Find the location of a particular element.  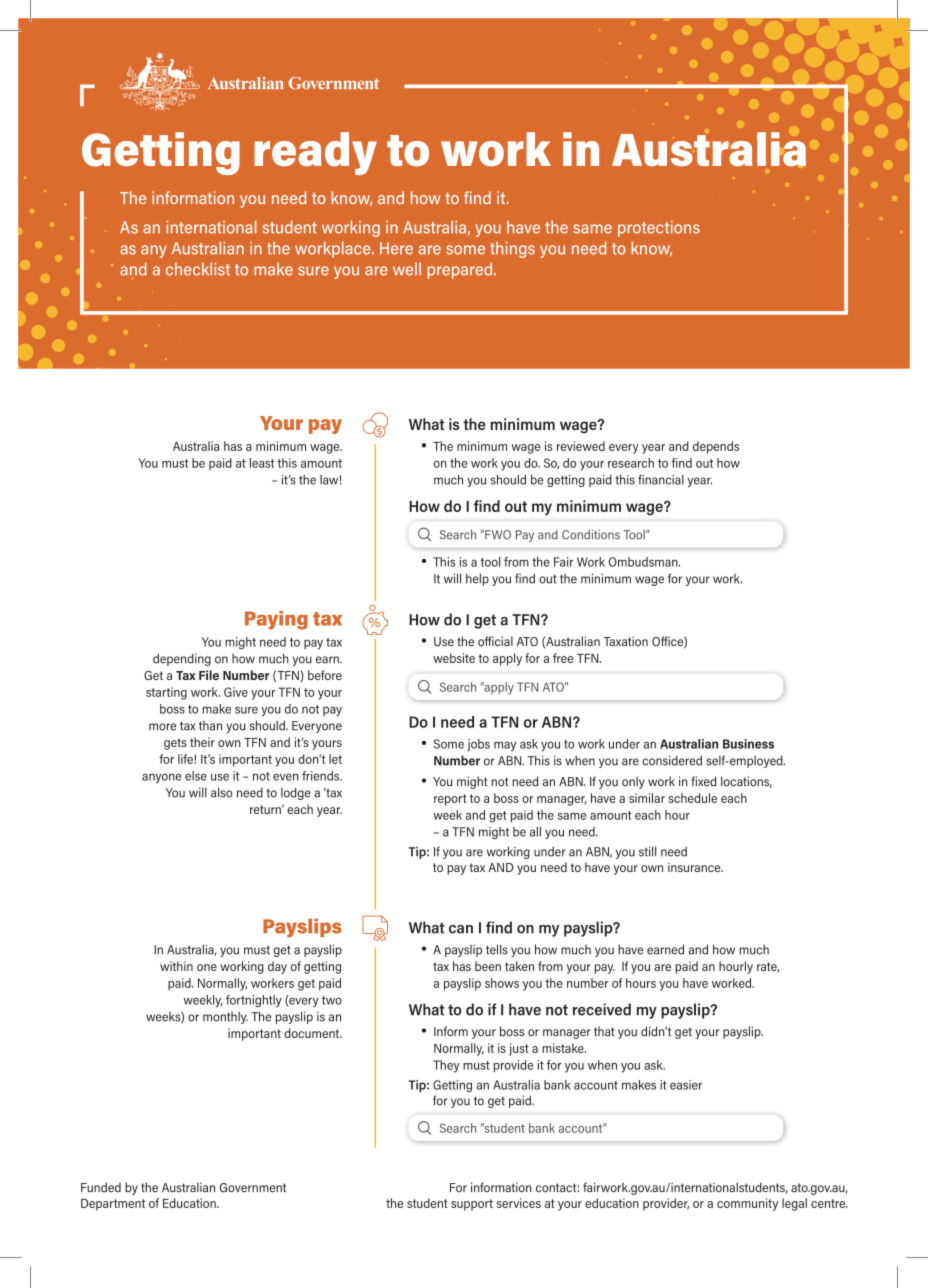

help is located at coordinates (477, 579).
